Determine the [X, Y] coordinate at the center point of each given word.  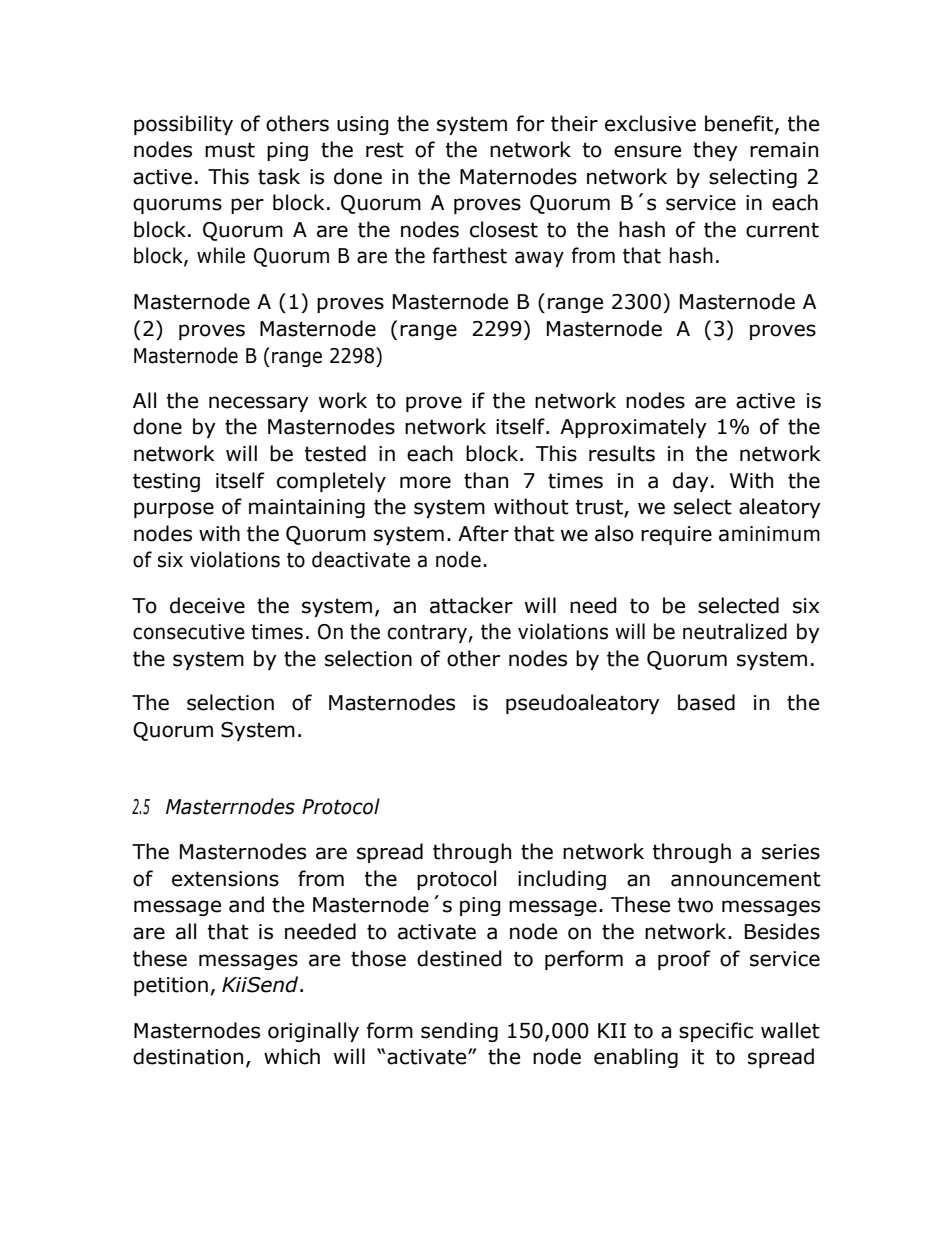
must [230, 150]
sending [459, 1032]
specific [716, 1032]
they [715, 151]
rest [385, 150]
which [292, 1056]
